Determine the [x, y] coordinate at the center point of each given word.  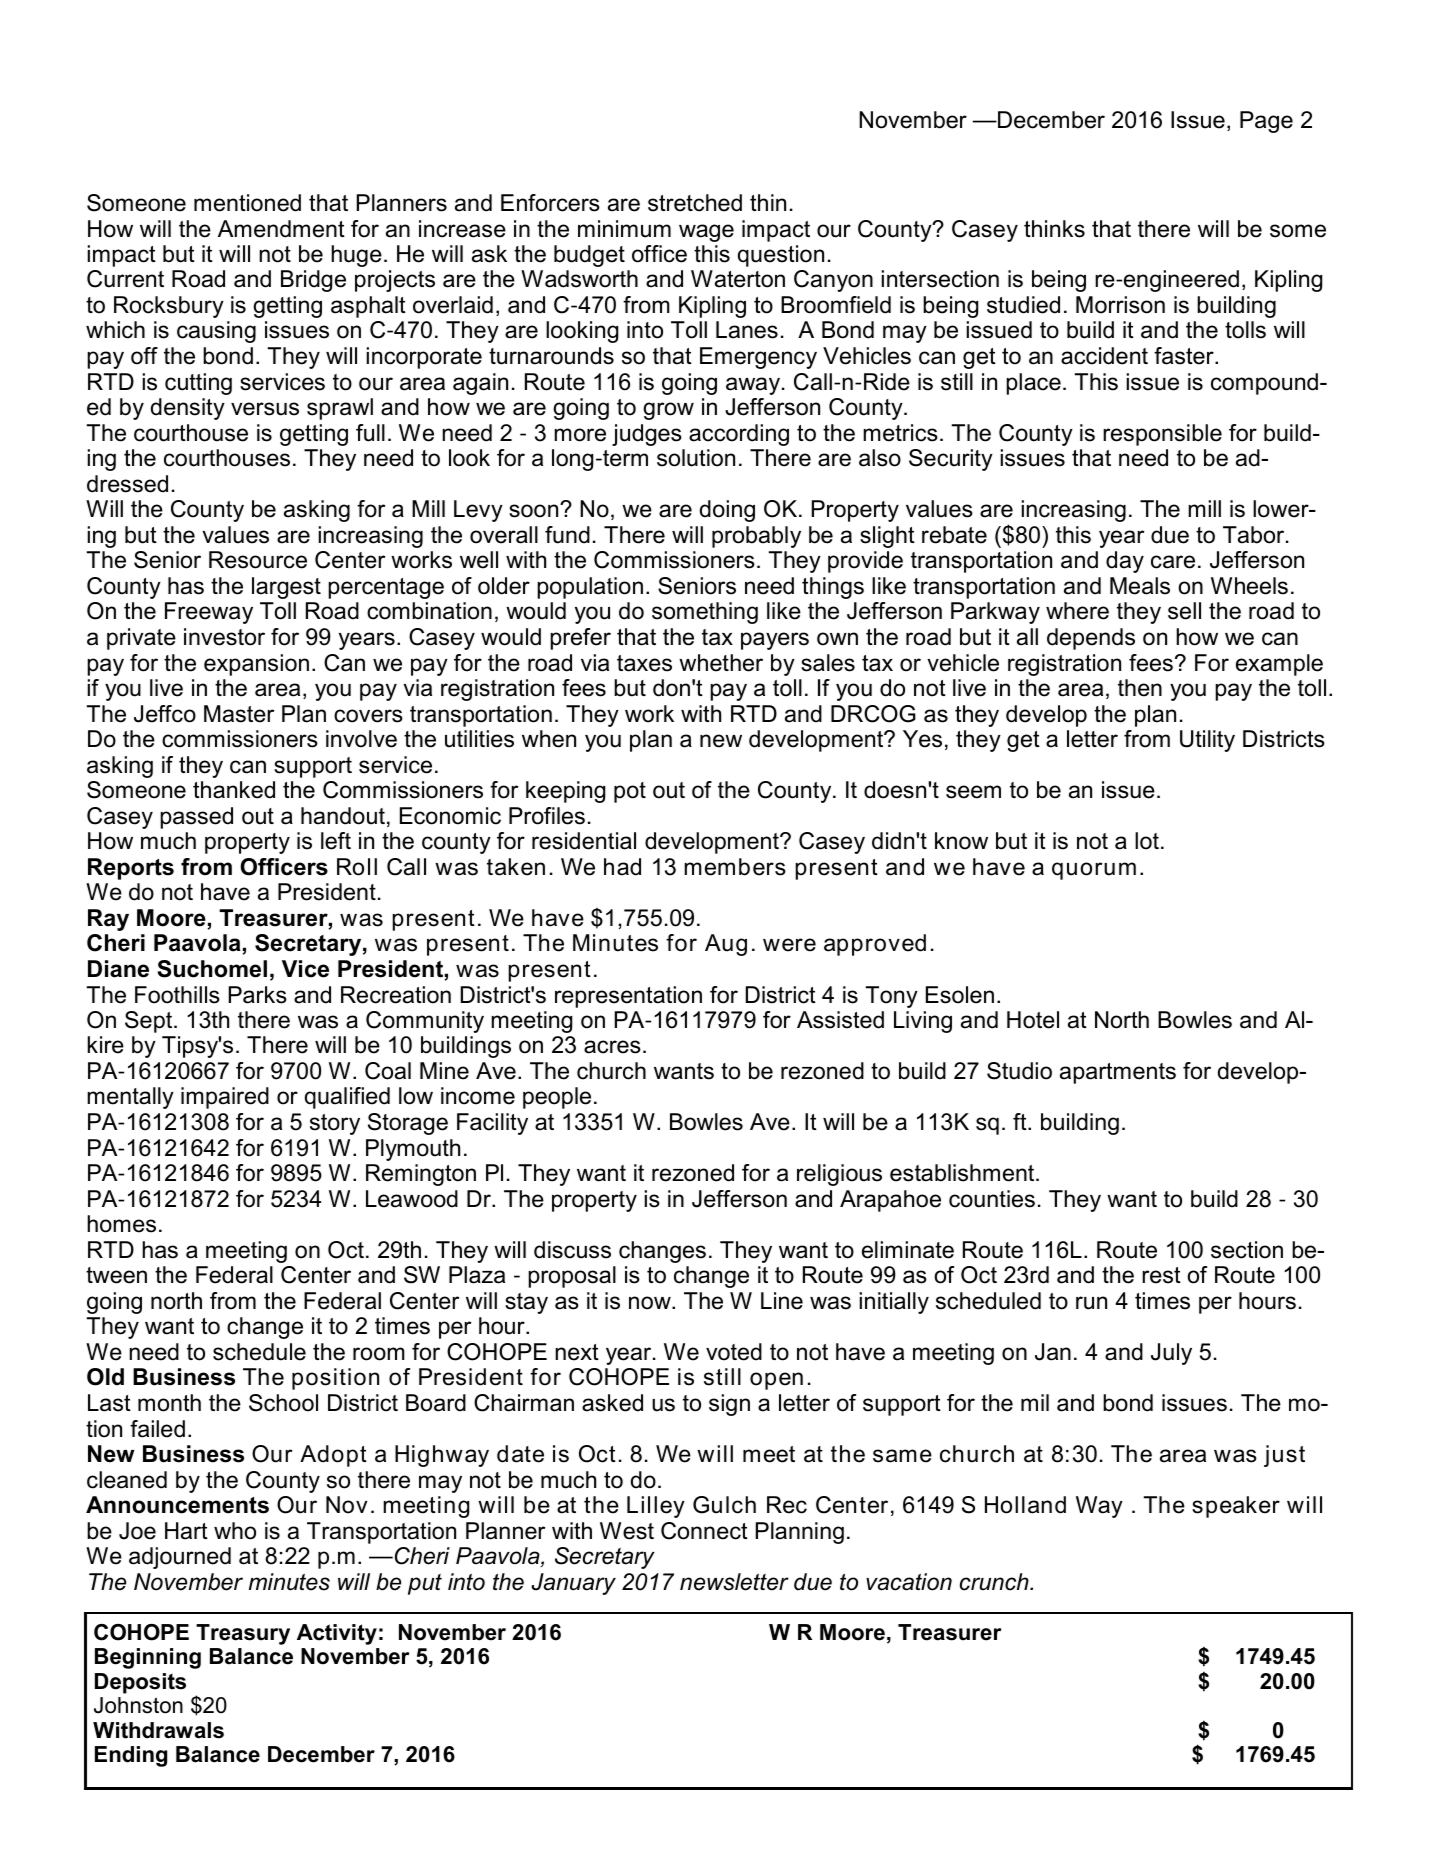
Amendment [281, 229]
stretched [695, 203]
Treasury [243, 1634]
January [574, 1584]
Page [1266, 122]
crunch [995, 1582]
